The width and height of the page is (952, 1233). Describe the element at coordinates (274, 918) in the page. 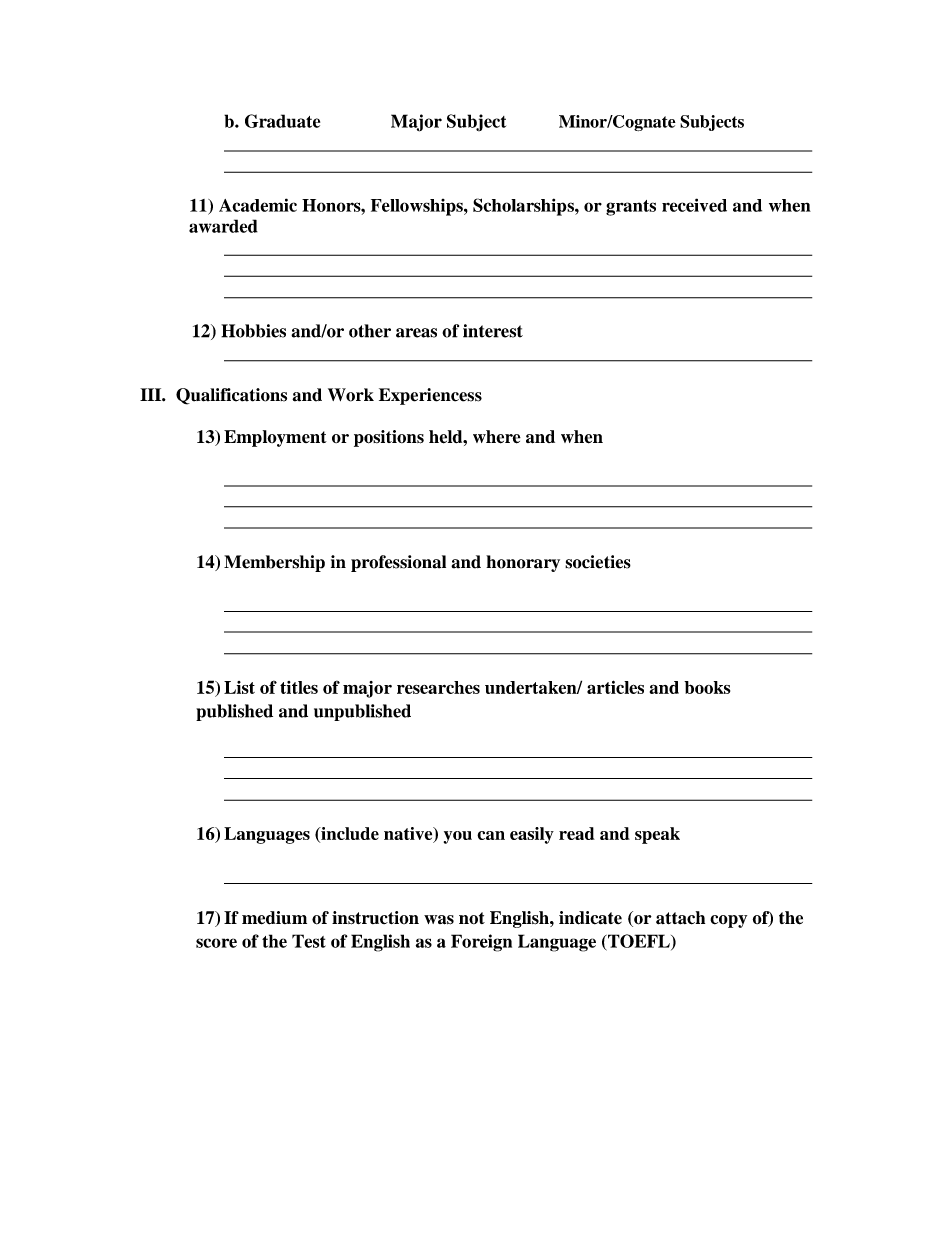

I see `medium` at that location.
